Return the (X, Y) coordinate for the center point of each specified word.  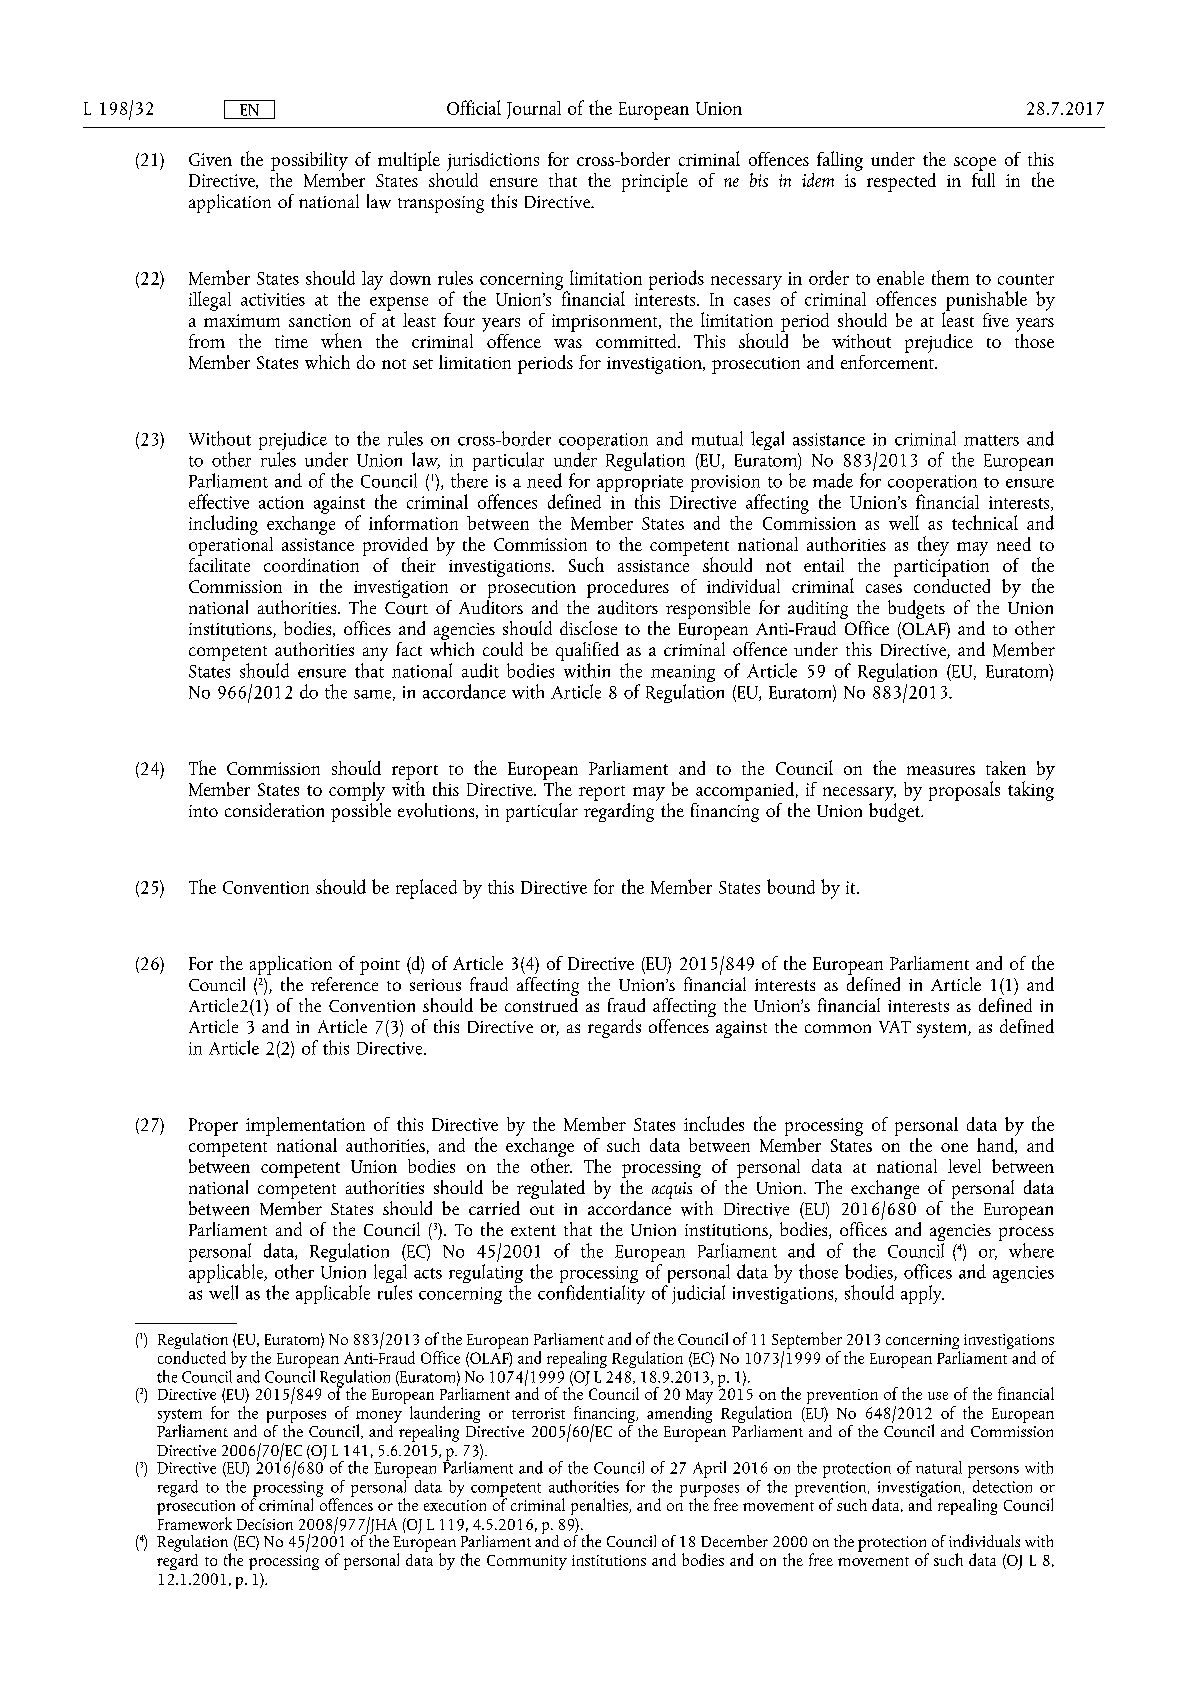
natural (939, 1467)
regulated (551, 1191)
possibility (309, 161)
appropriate (640, 485)
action (281, 502)
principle (655, 182)
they (933, 546)
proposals (964, 791)
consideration (274, 810)
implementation (305, 1126)
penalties (600, 1506)
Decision (265, 1524)
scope (975, 164)
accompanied (745, 791)
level (964, 1166)
